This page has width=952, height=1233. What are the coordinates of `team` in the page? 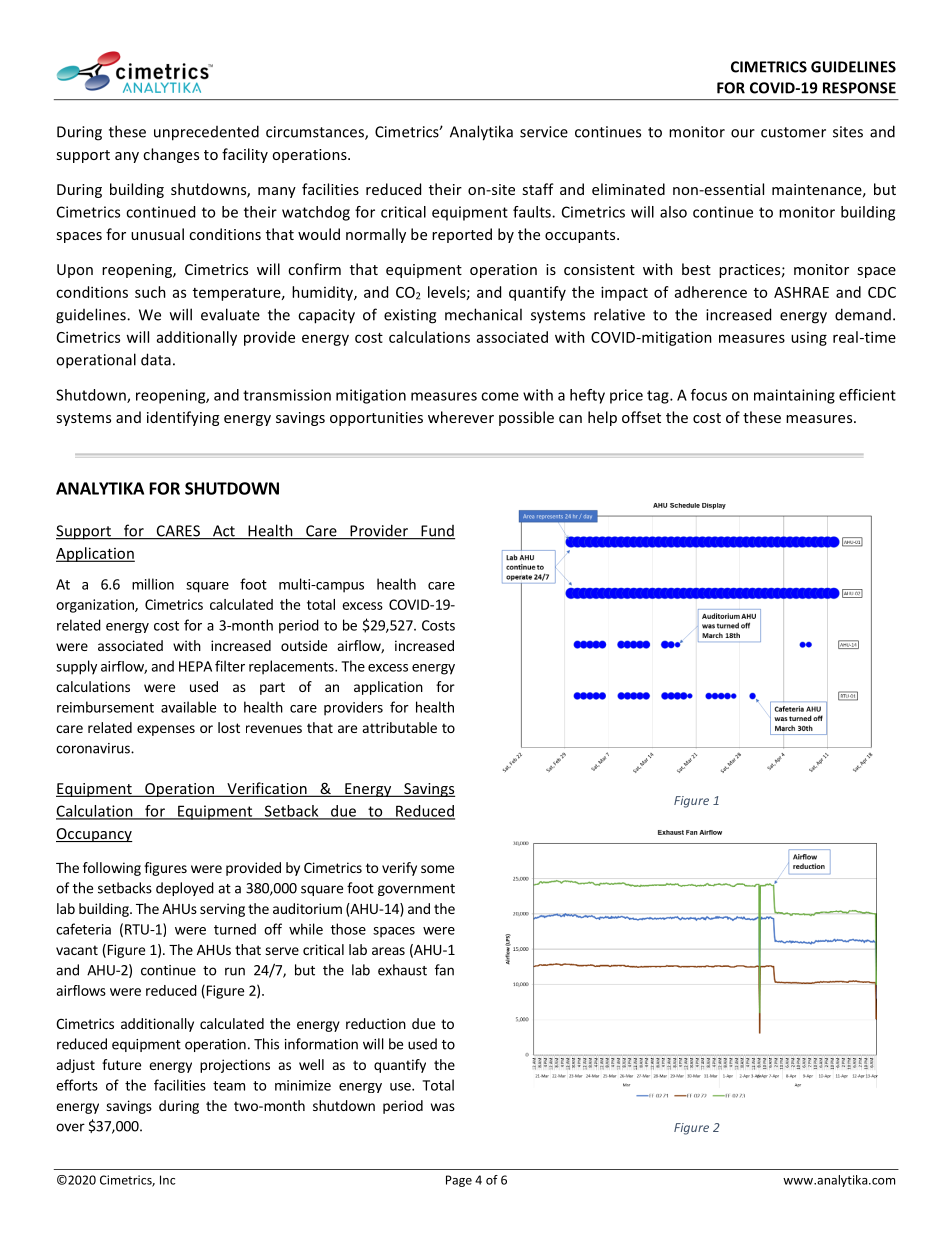 It's located at (229, 1086).
